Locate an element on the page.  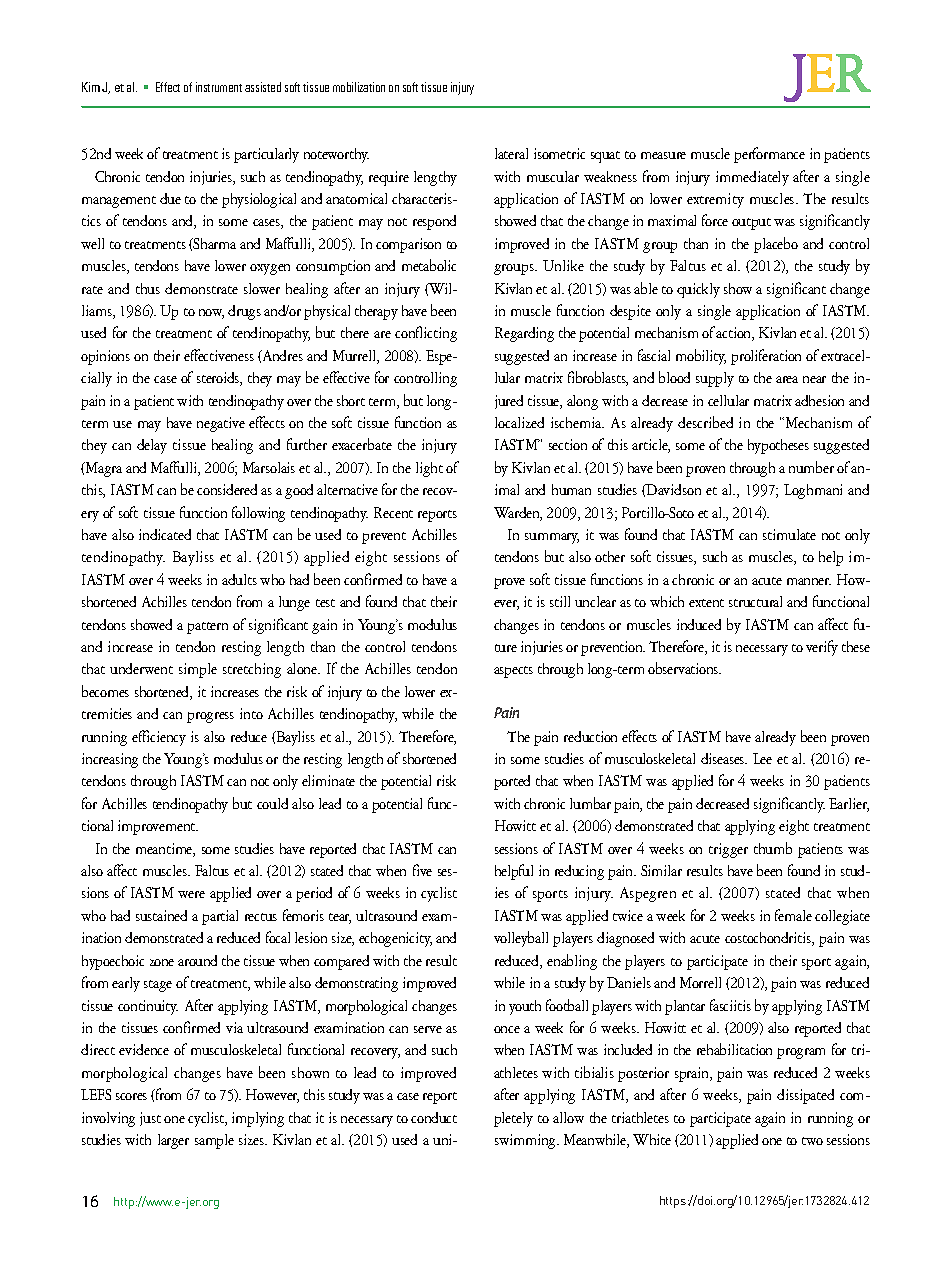
structural is located at coordinates (755, 601).
